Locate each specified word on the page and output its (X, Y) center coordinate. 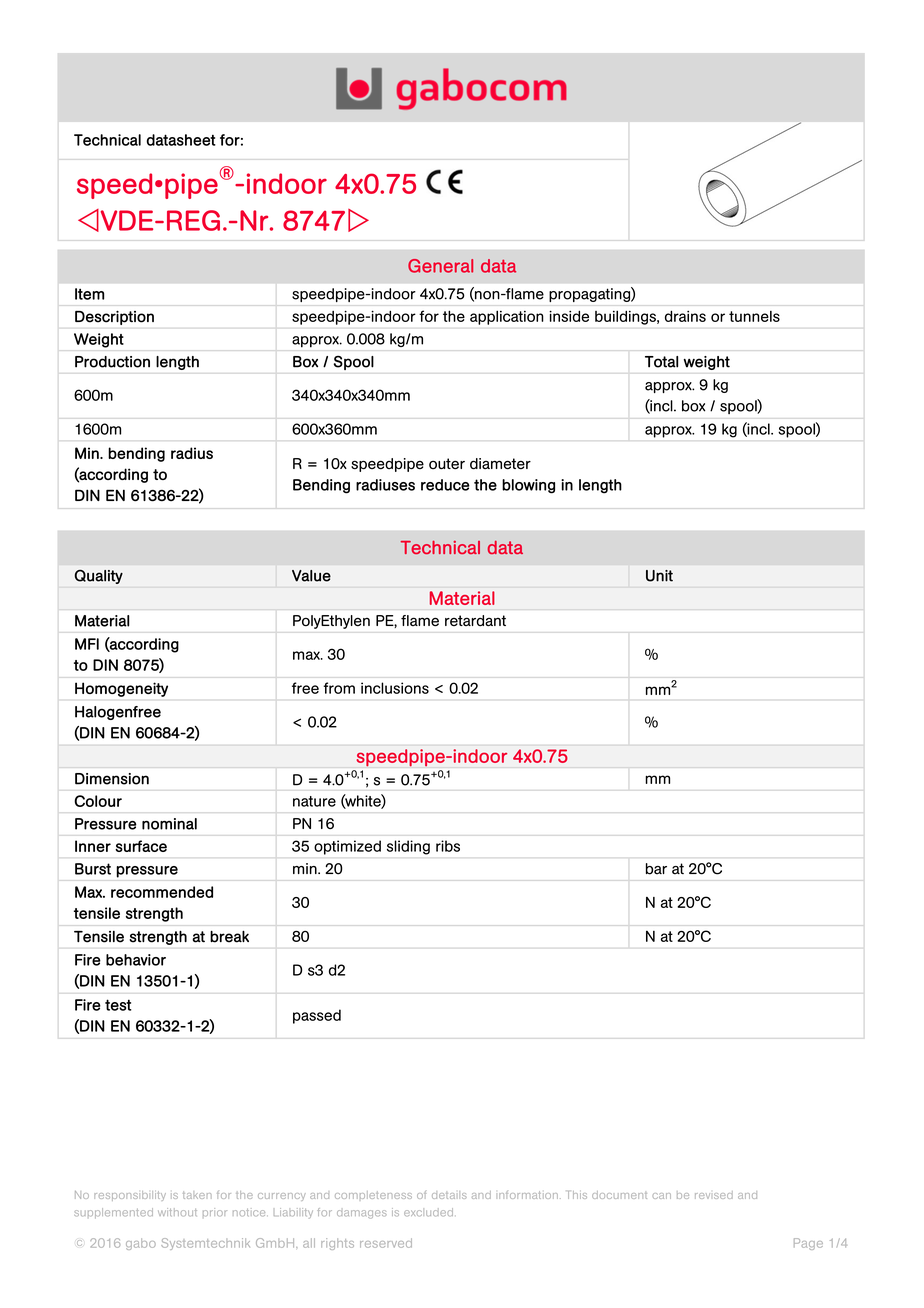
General (440, 266)
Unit (659, 576)
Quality (99, 577)
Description (114, 318)
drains (685, 316)
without (177, 1212)
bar (656, 869)
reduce (445, 485)
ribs (448, 846)
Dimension (112, 779)
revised (714, 1195)
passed (317, 1016)
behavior (136, 960)
